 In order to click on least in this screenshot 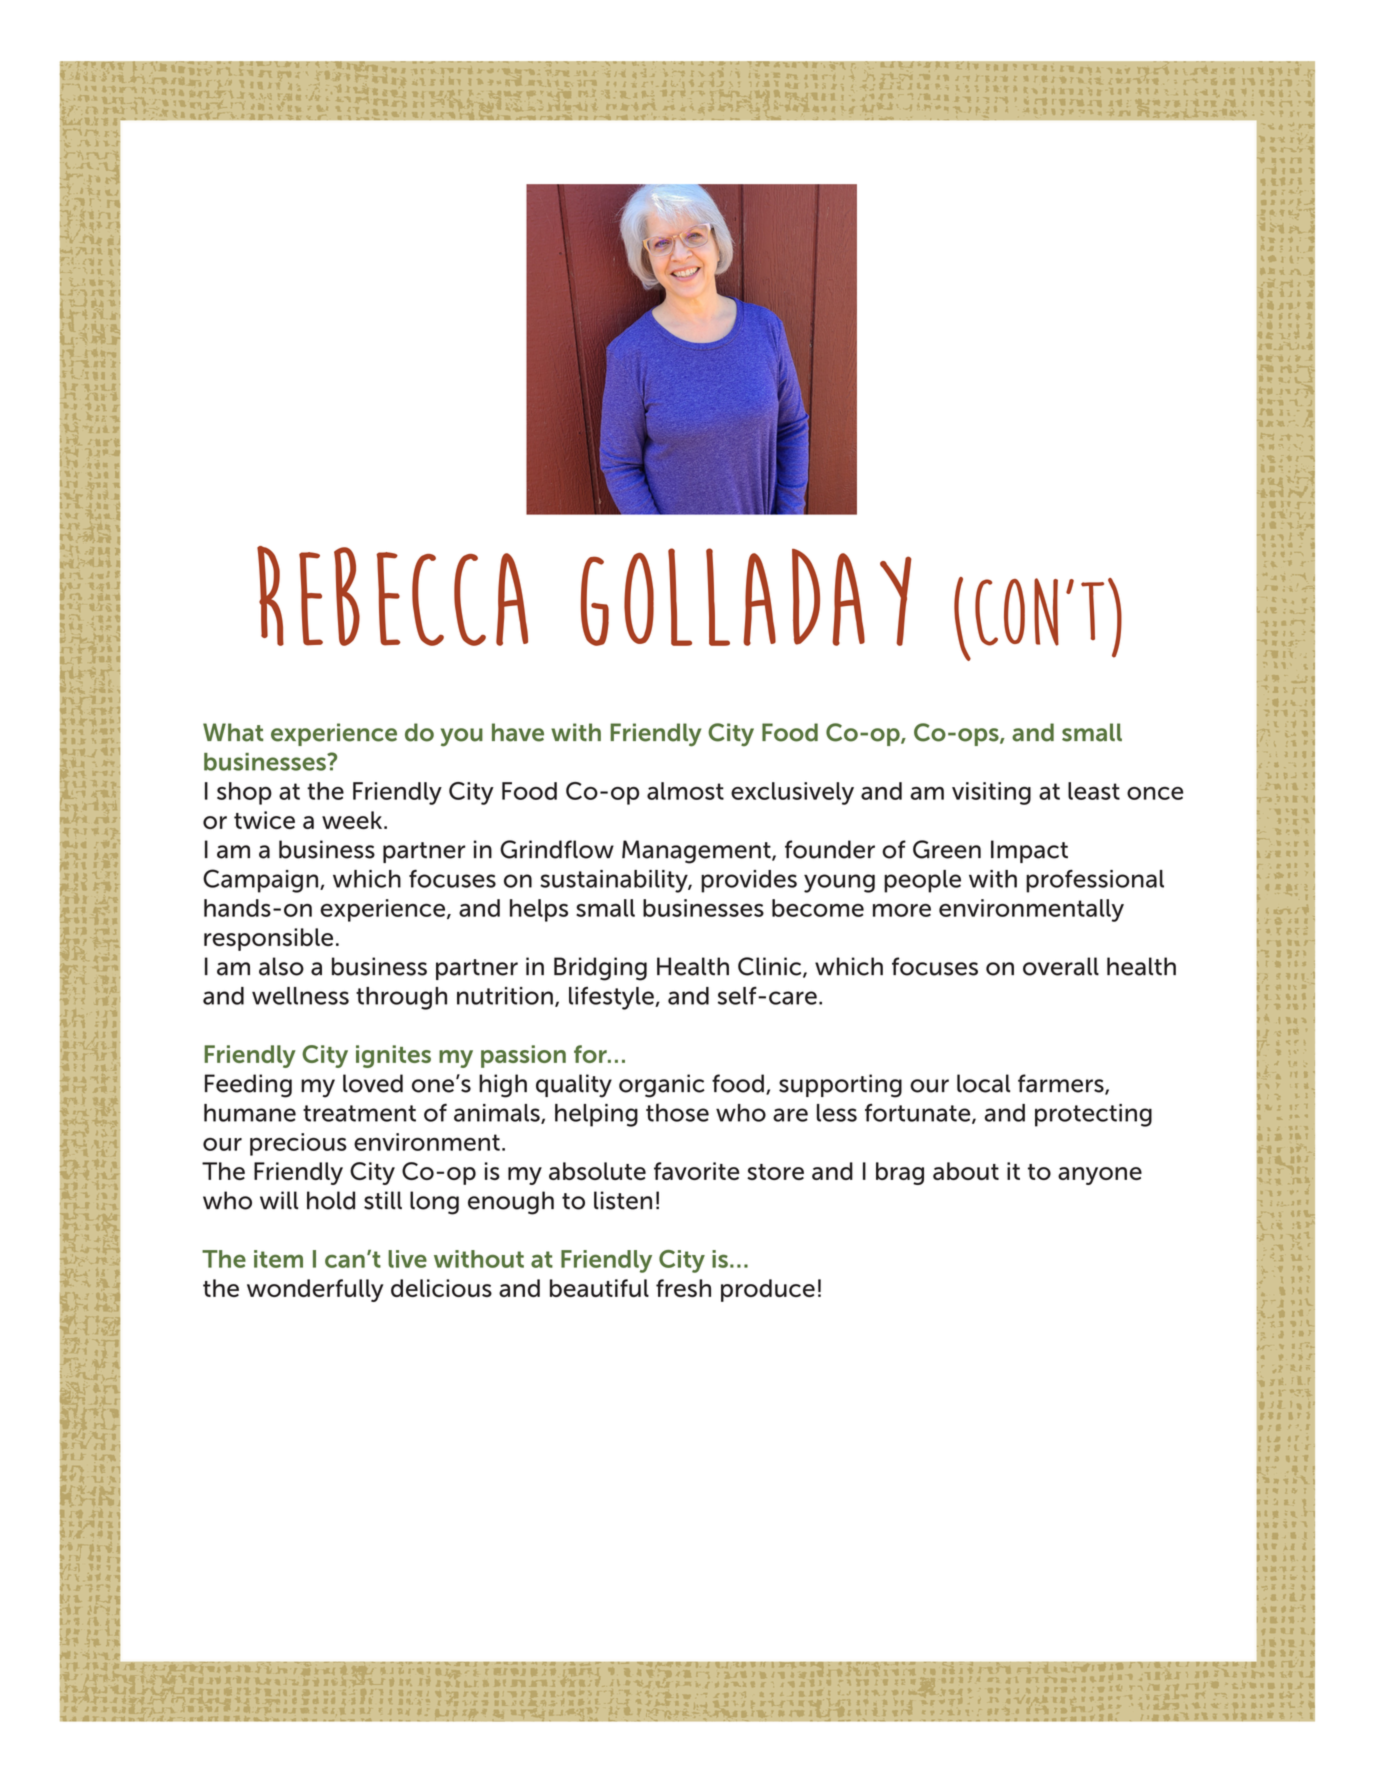, I will do `click(1094, 791)`.
